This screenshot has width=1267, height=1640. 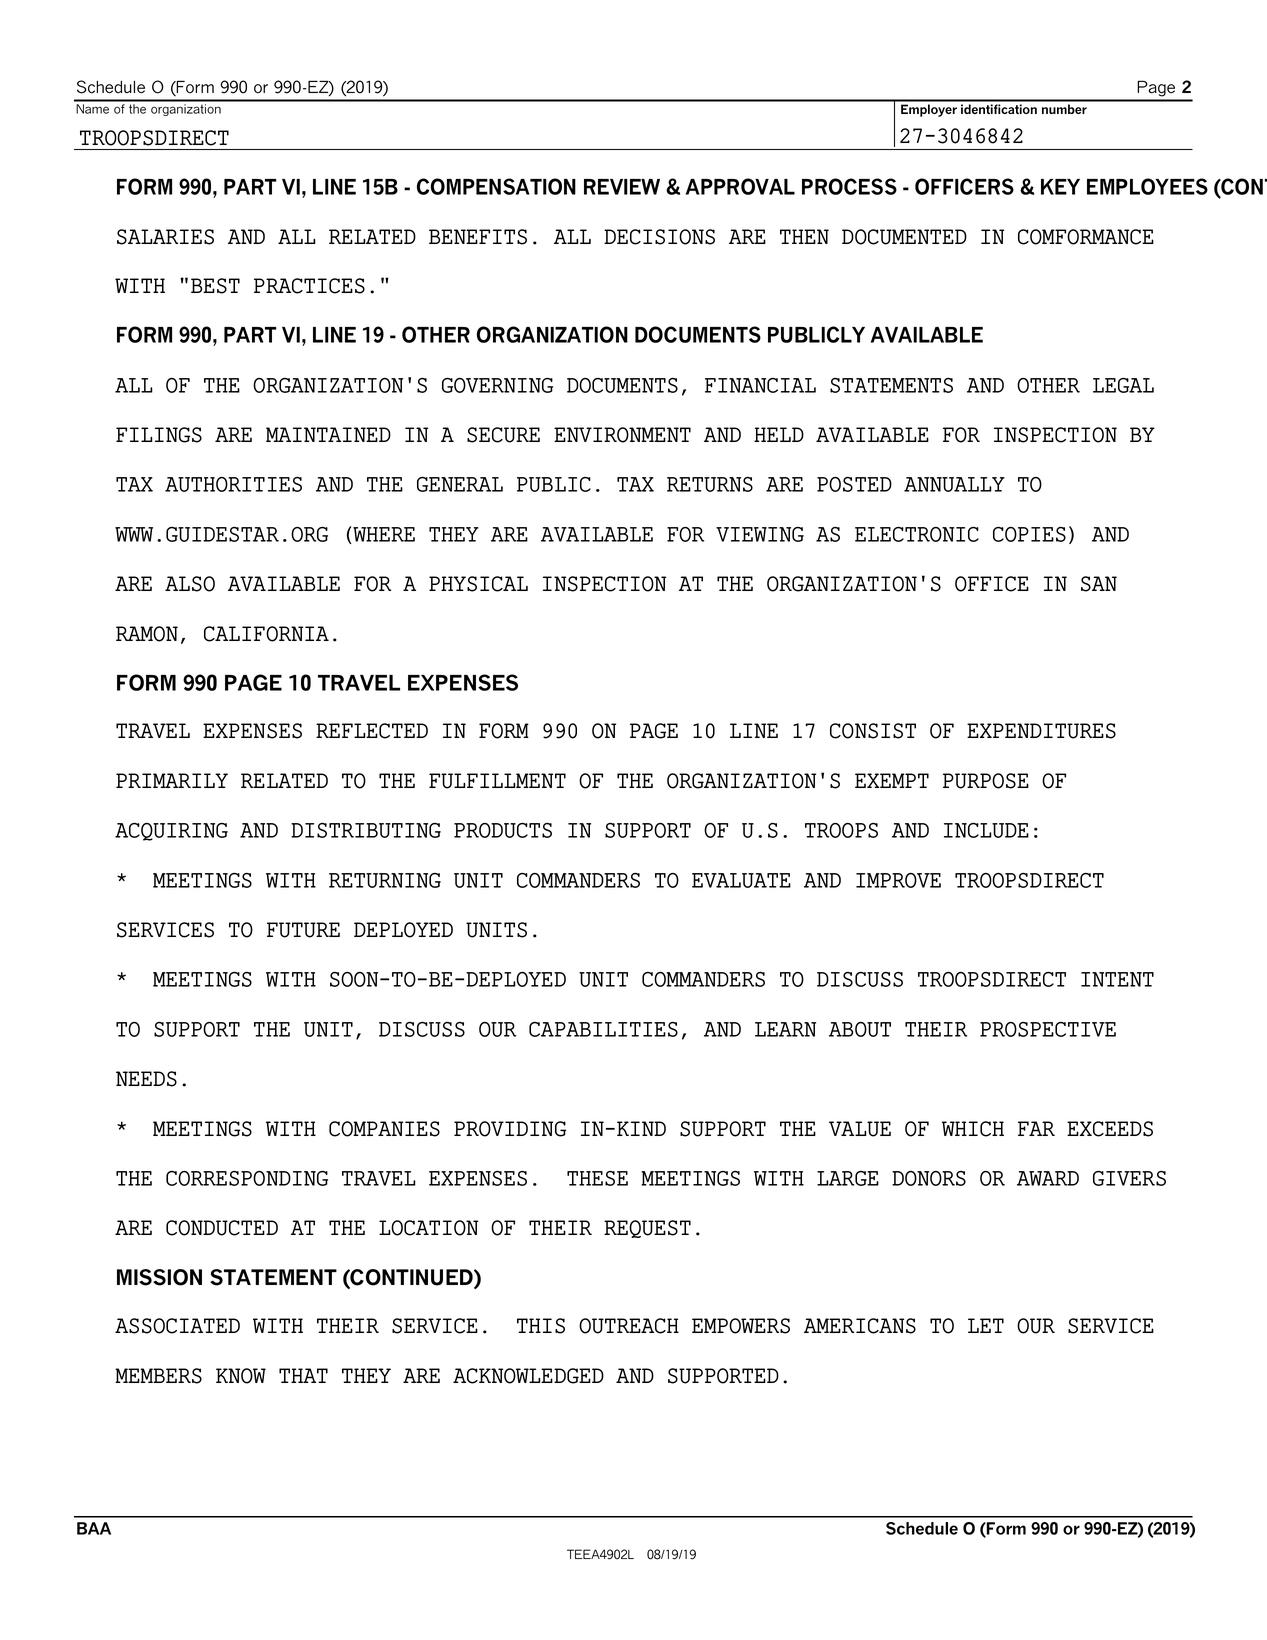 I want to click on REQUEST, so click(x=647, y=1229).
